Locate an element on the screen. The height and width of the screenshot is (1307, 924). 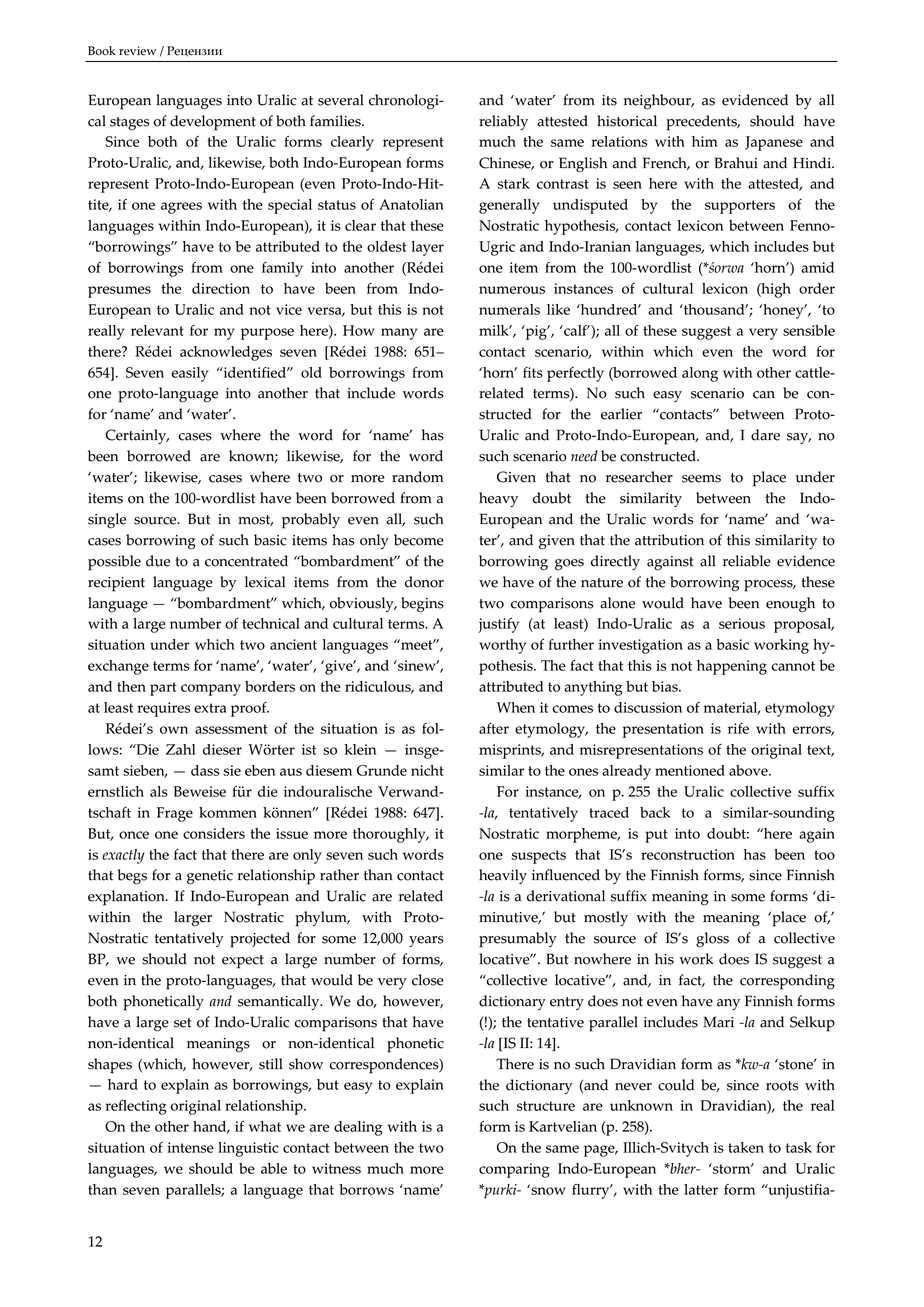
intense is located at coordinates (190, 1147).
